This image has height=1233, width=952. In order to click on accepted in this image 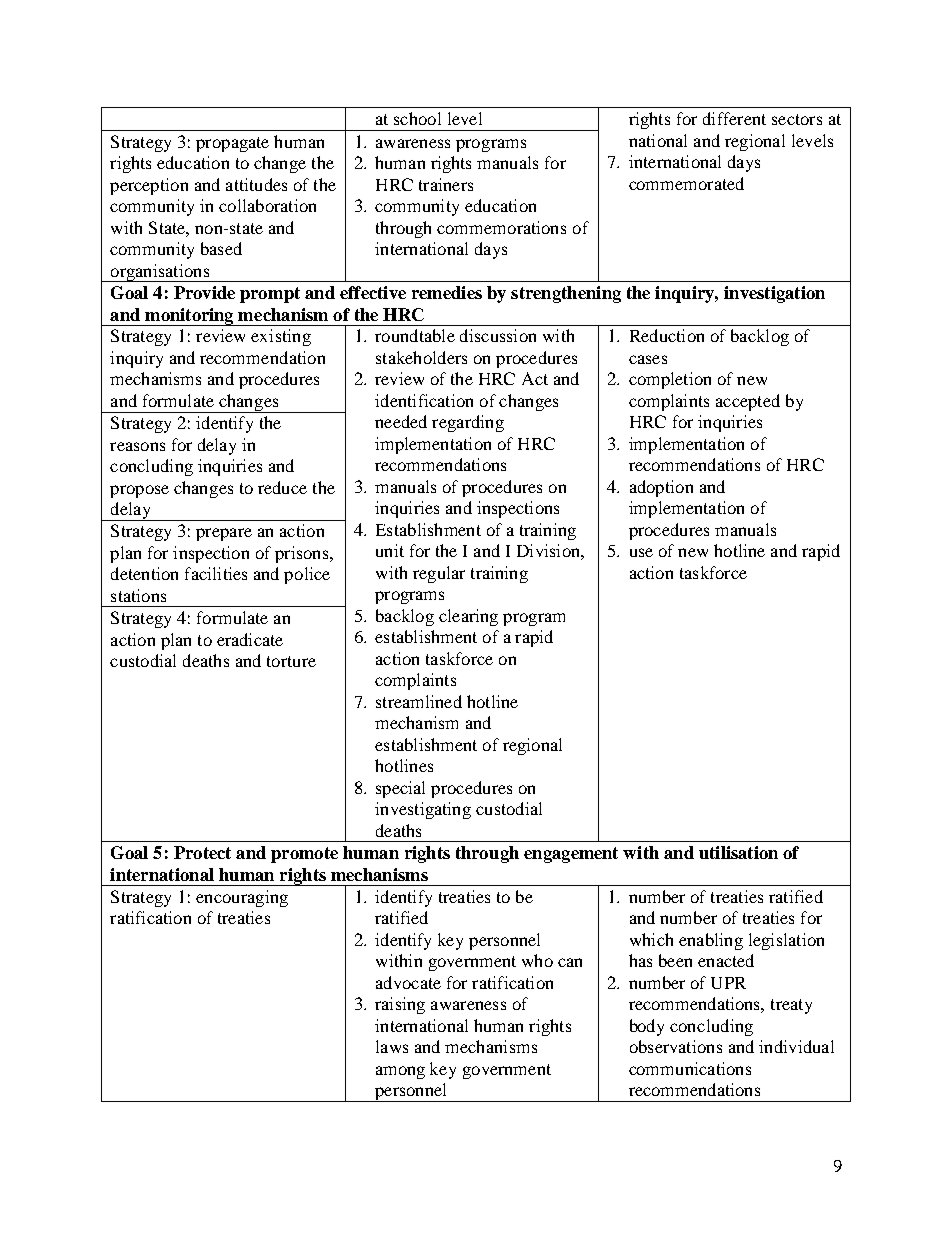, I will do `click(748, 402)`.
